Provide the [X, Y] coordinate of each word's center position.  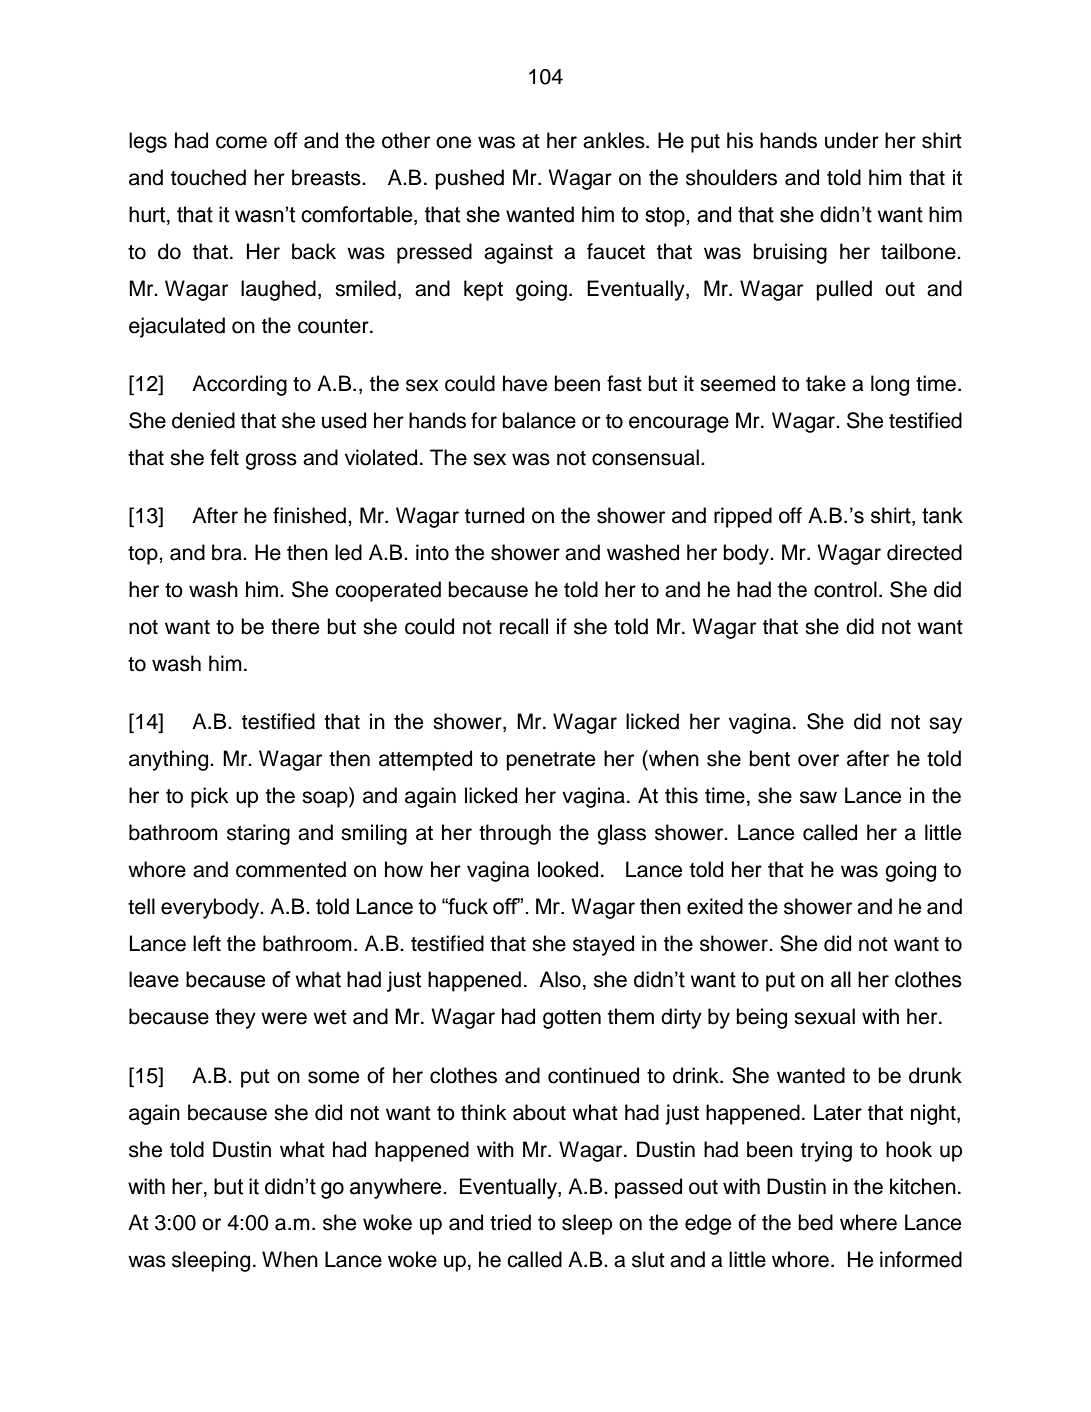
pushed [469, 179]
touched [208, 177]
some [333, 1077]
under [852, 140]
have [525, 383]
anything [170, 760]
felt [224, 457]
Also [560, 979]
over [818, 760]
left [207, 943]
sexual [824, 1016]
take [826, 383]
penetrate [550, 761]
